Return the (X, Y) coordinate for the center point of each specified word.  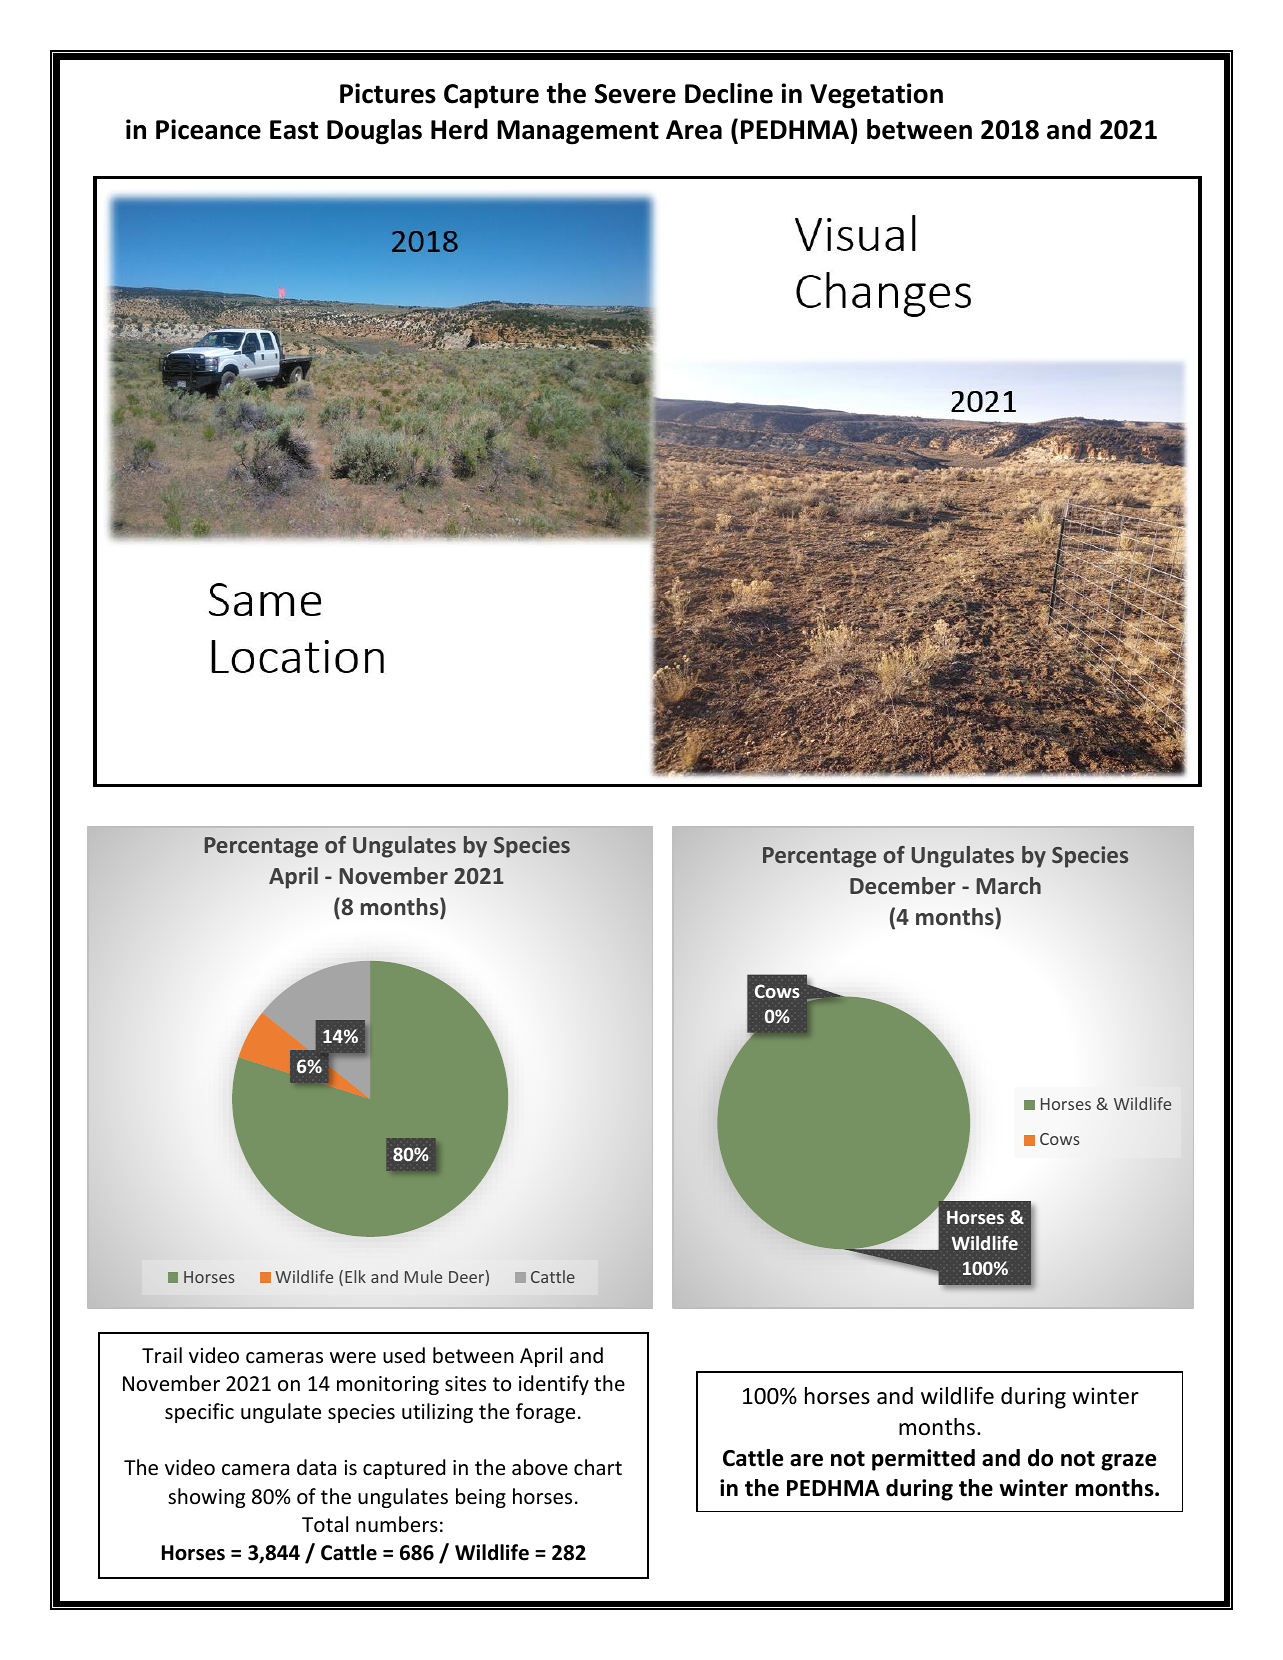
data (316, 1467)
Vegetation (876, 96)
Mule (423, 1276)
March (1009, 885)
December (903, 885)
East (294, 130)
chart (598, 1467)
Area (694, 130)
